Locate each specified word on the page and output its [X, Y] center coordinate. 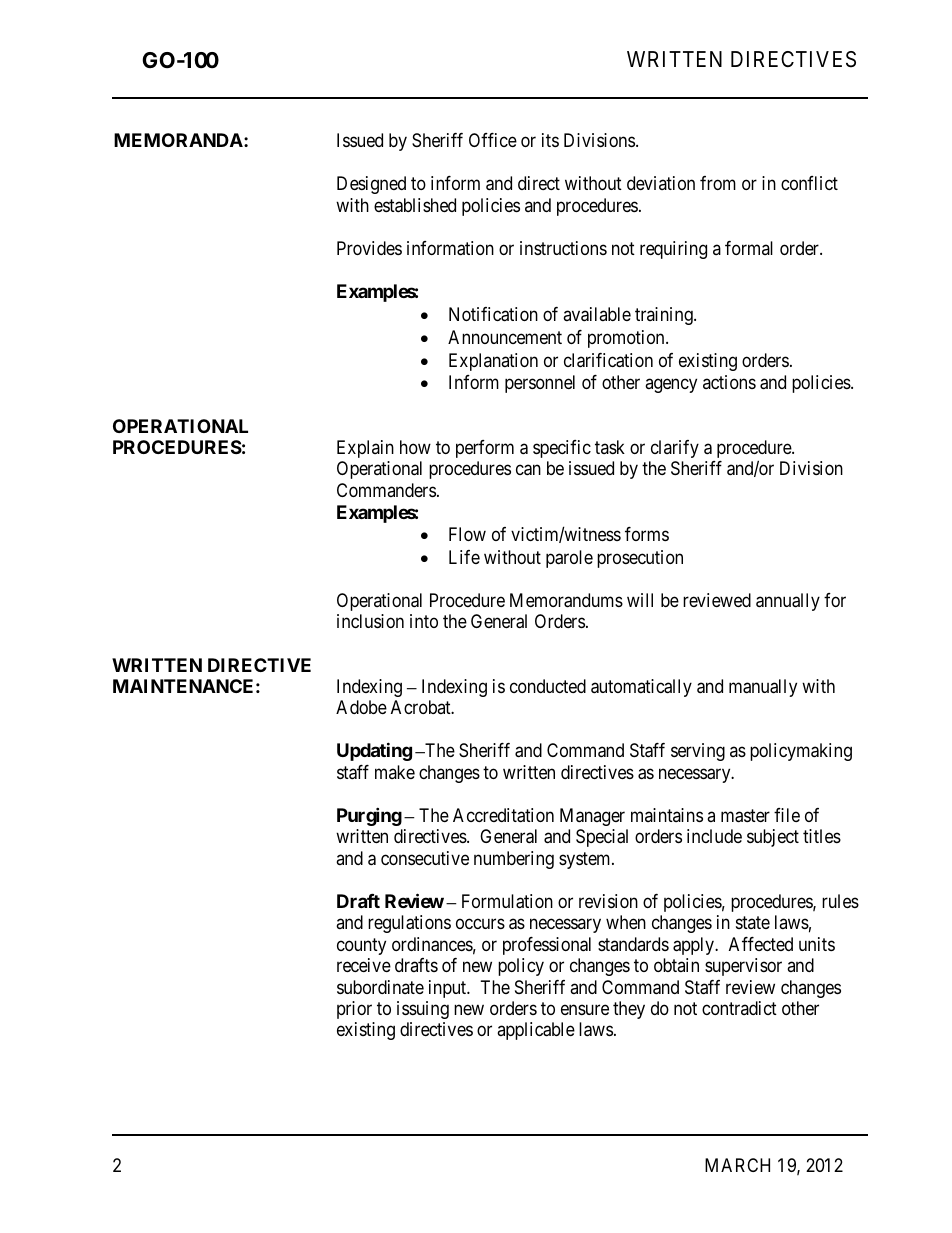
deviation [661, 183]
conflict [809, 183]
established [415, 205]
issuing [423, 1010]
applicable [536, 1031]
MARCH [737, 1165]
